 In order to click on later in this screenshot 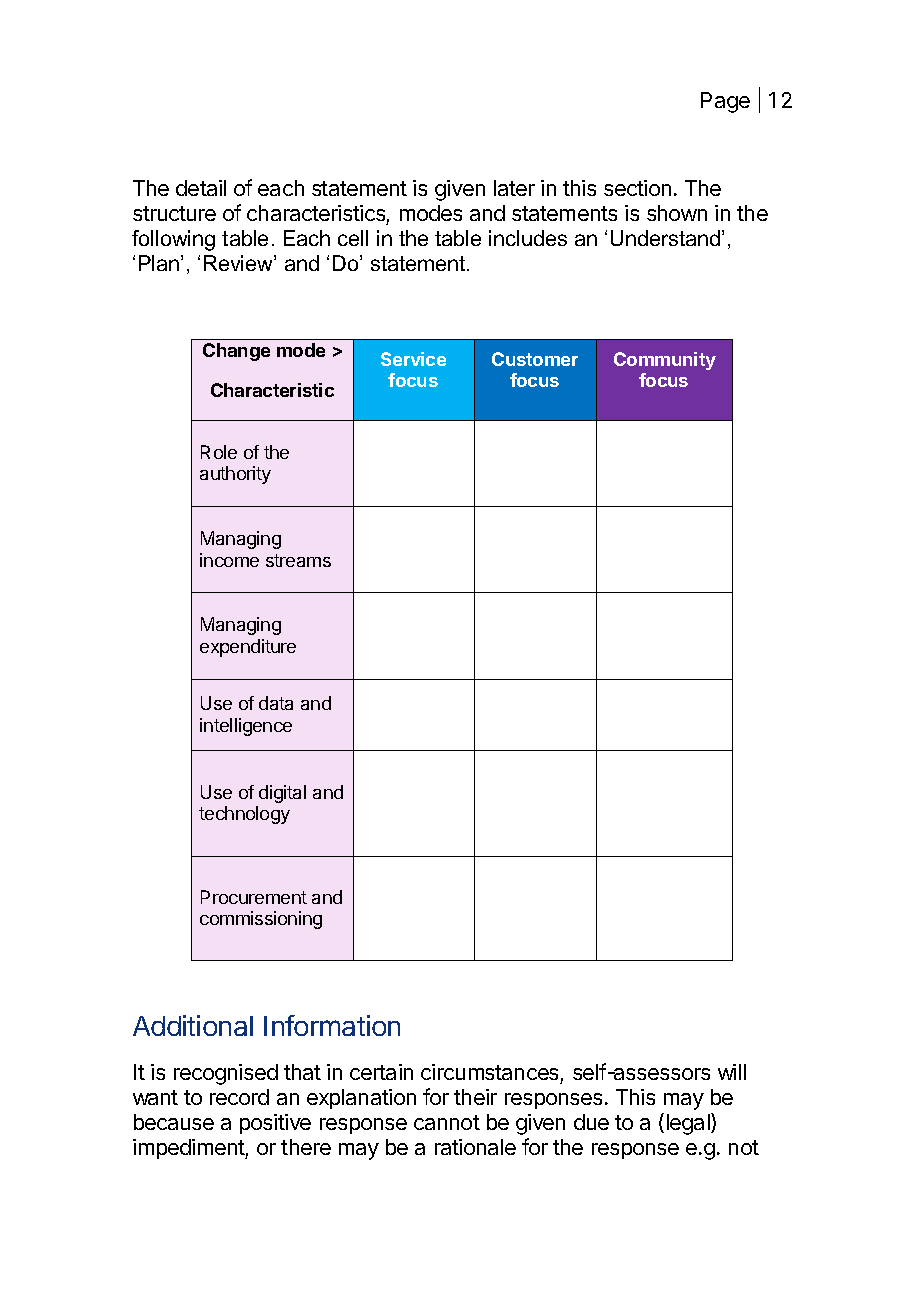, I will do `click(514, 188)`.
